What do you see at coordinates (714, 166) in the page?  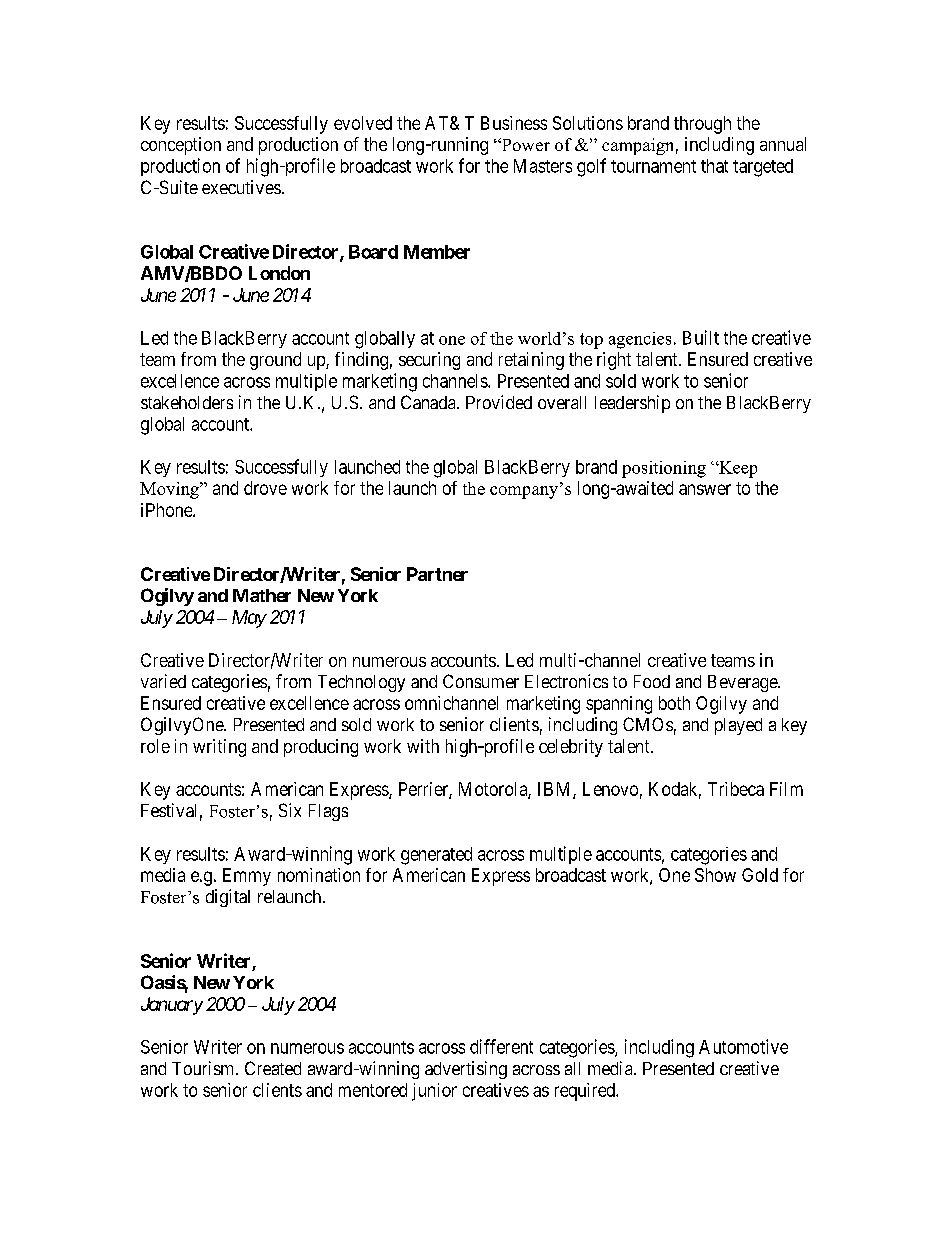 I see `that` at bounding box center [714, 166].
